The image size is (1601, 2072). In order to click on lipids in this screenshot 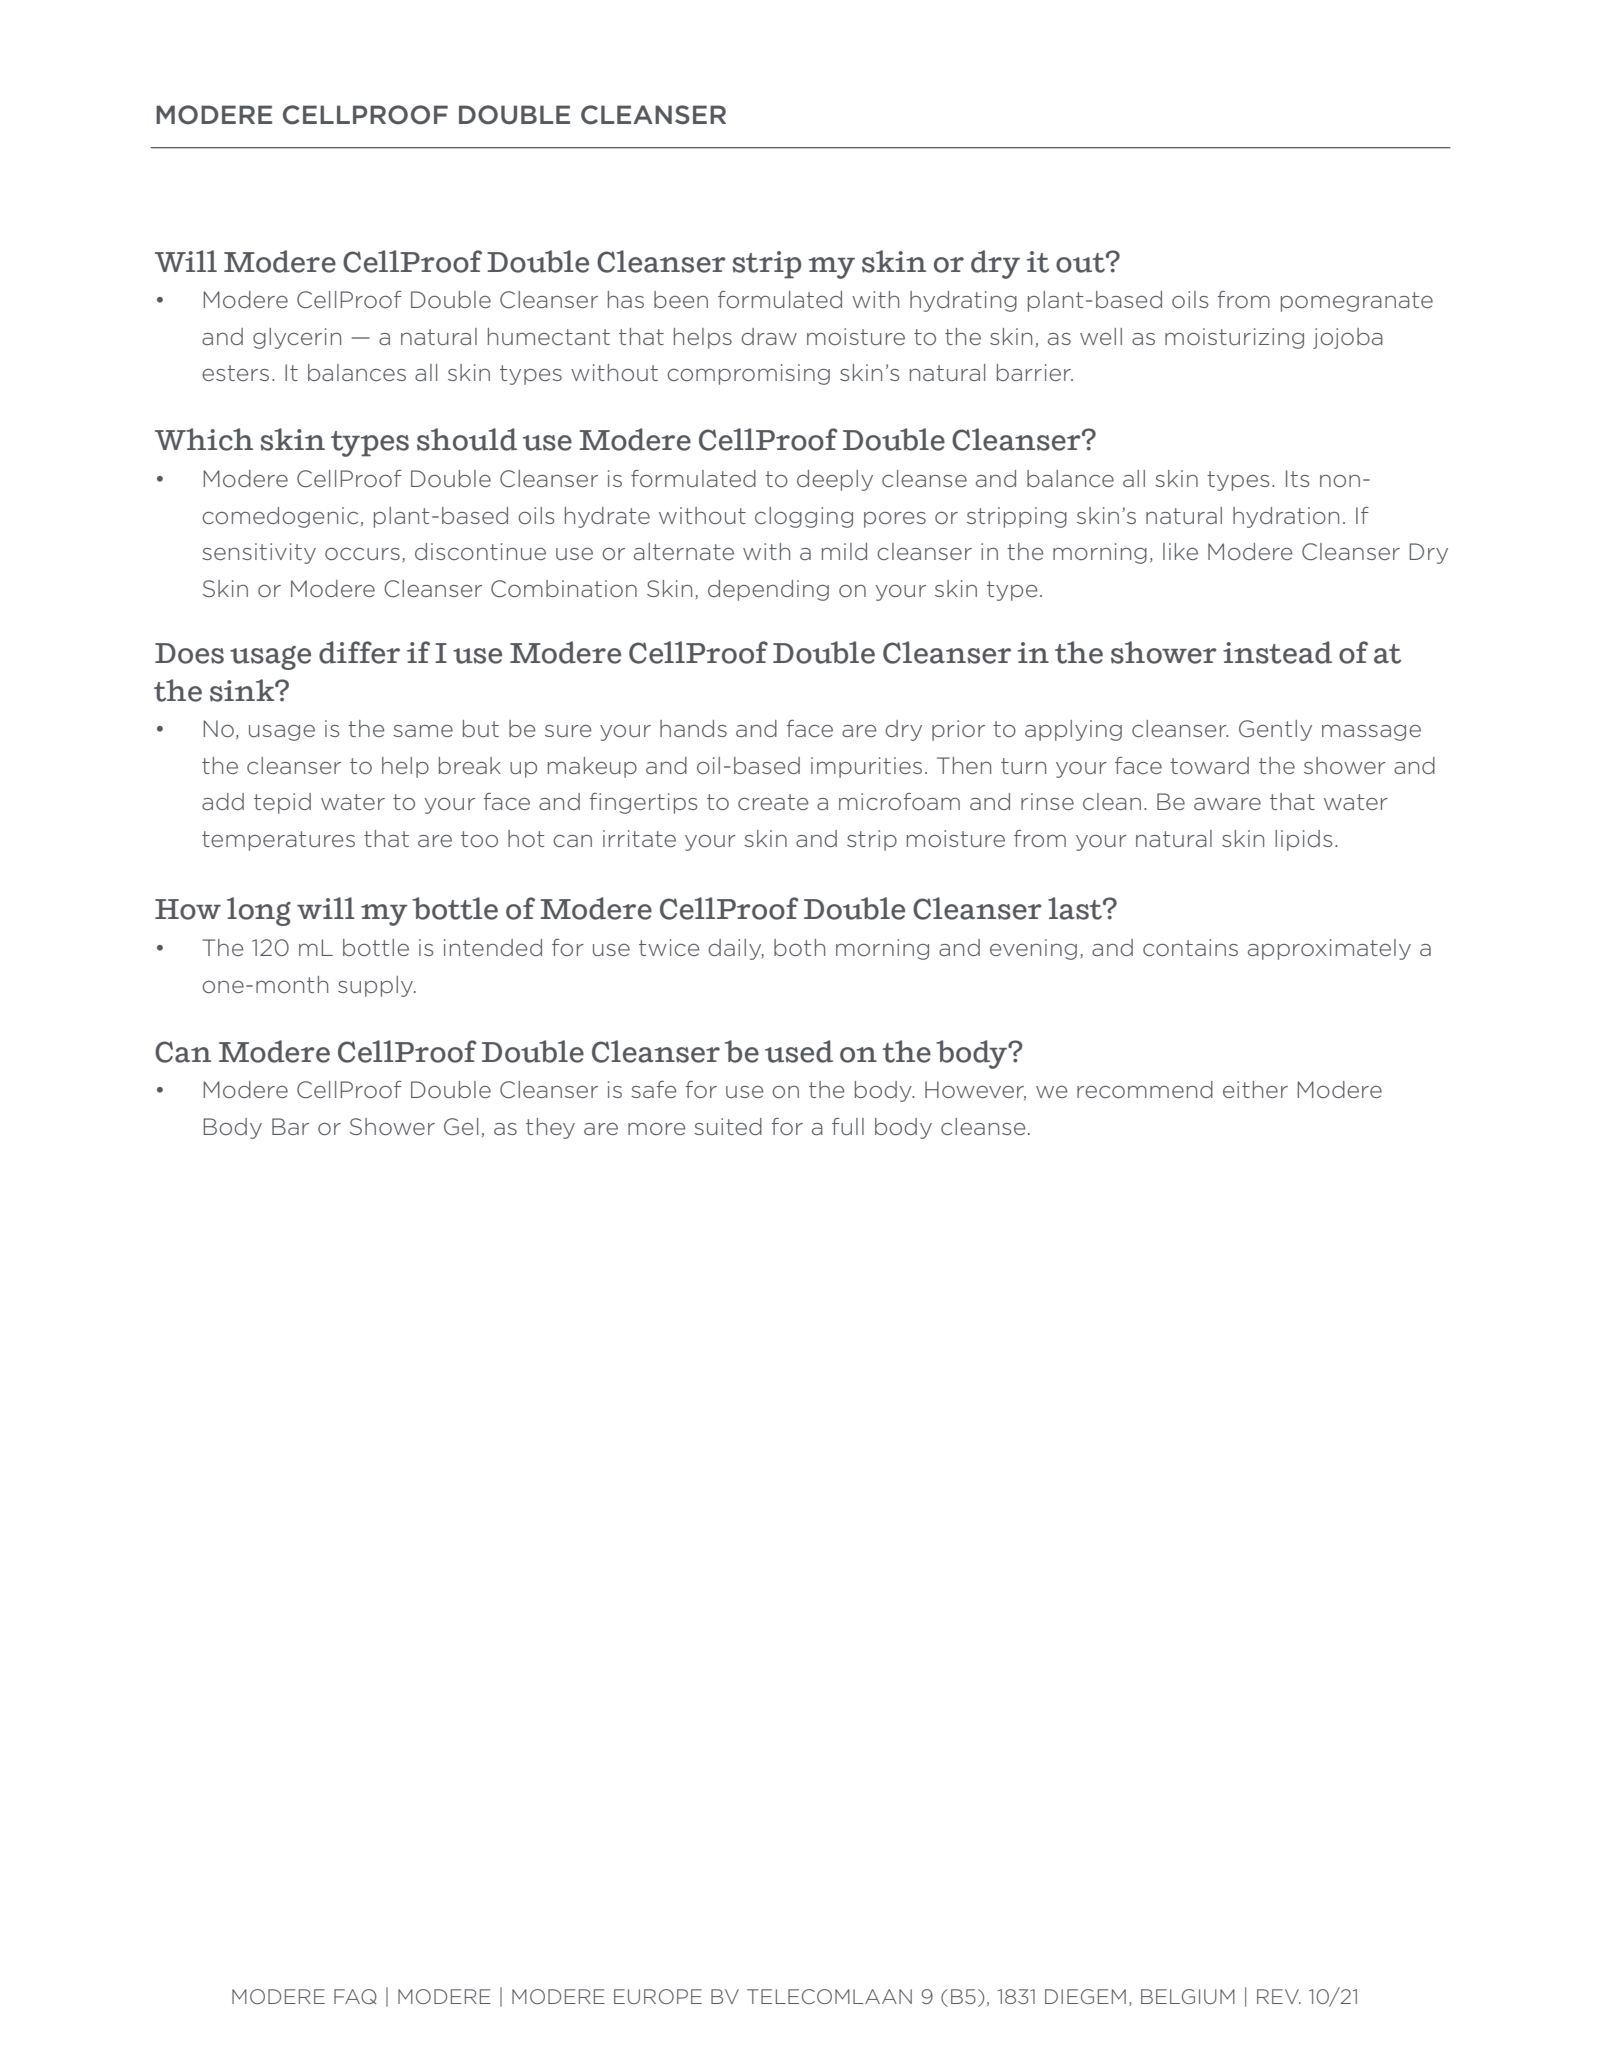, I will do `click(1303, 840)`.
